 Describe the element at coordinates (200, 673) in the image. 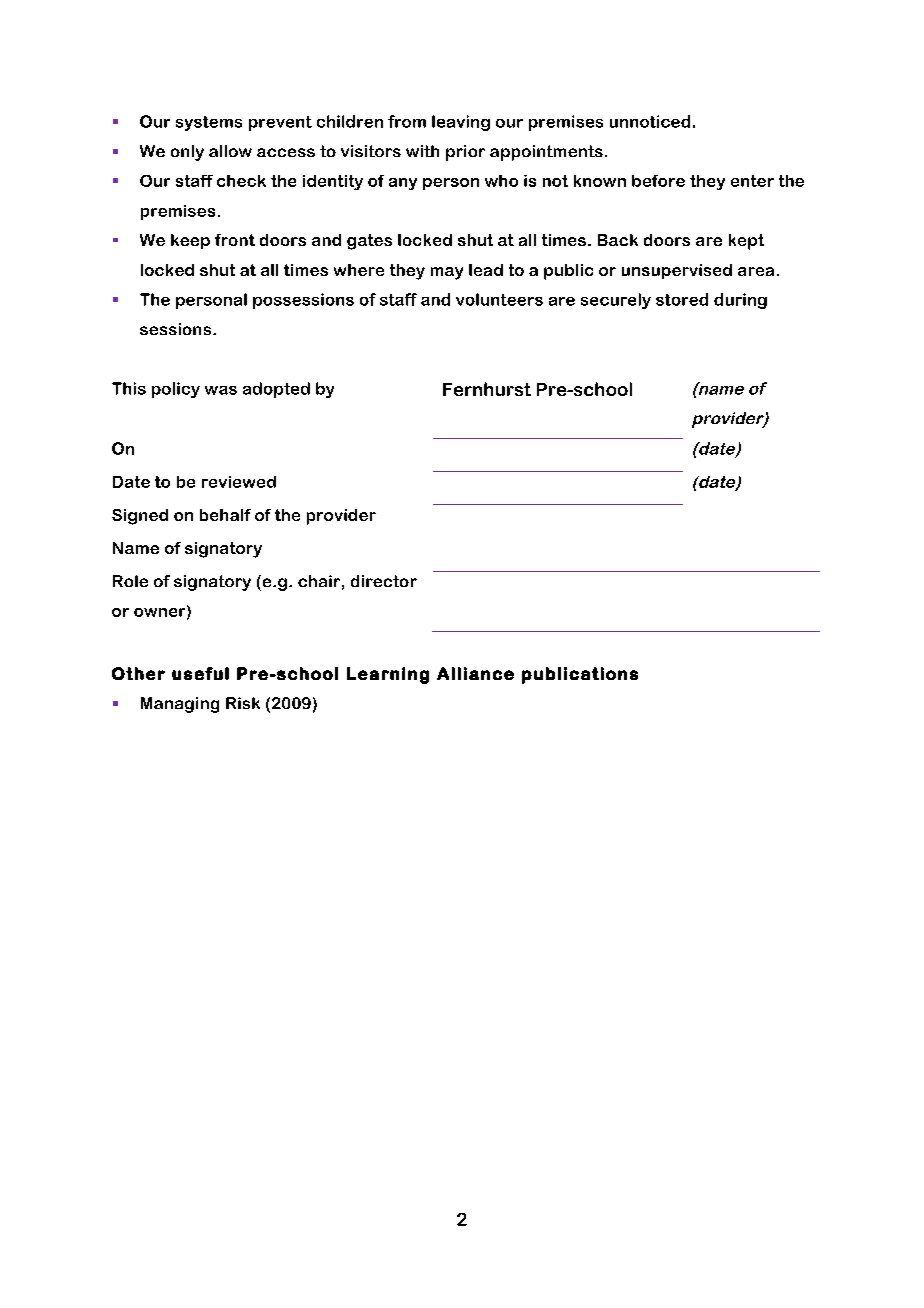

I see `useful` at that location.
